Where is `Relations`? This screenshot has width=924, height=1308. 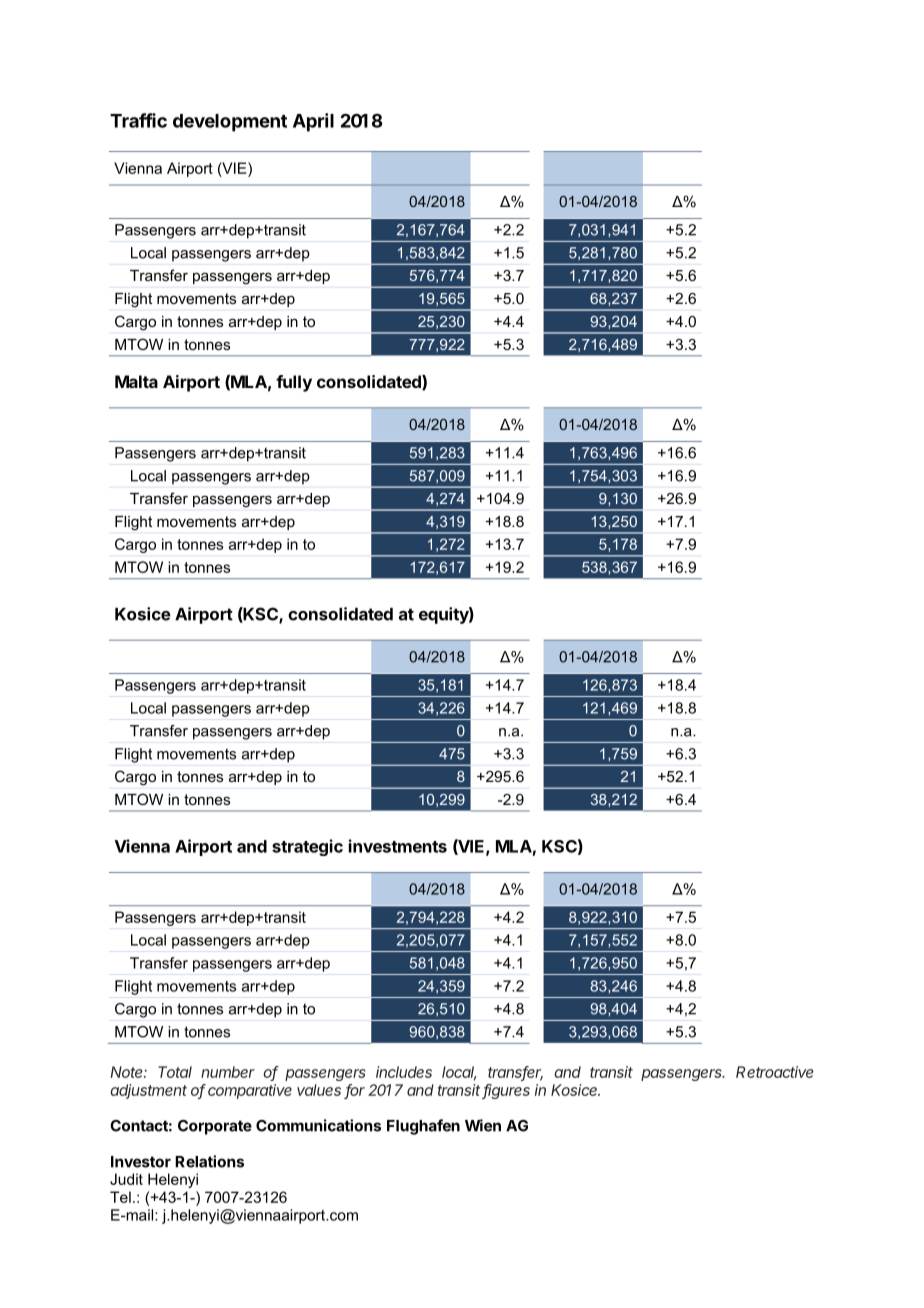 Relations is located at coordinates (209, 1161).
